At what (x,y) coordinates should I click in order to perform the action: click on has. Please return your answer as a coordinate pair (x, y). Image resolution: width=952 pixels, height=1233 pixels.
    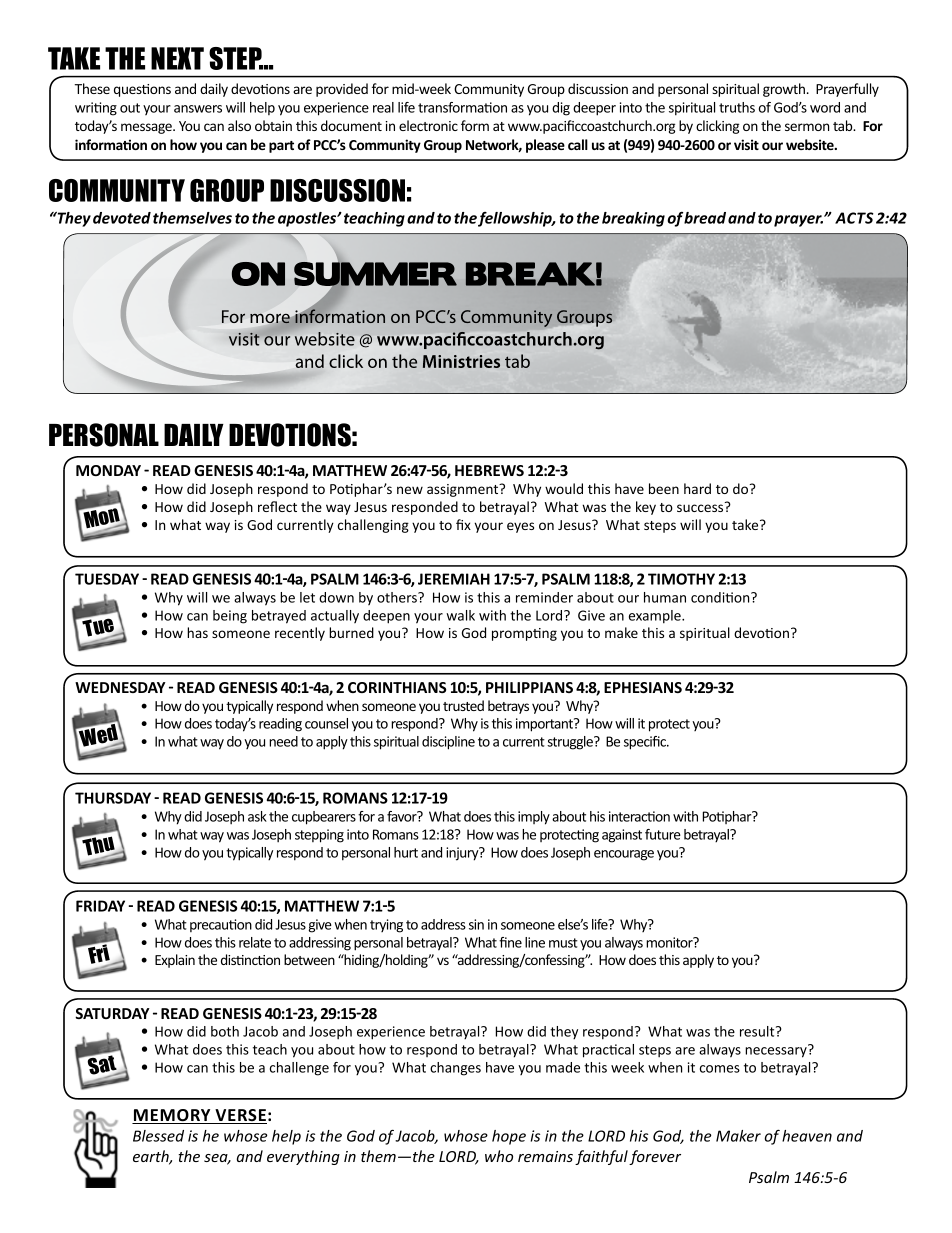
    Looking at the image, I should click on (197, 632).
